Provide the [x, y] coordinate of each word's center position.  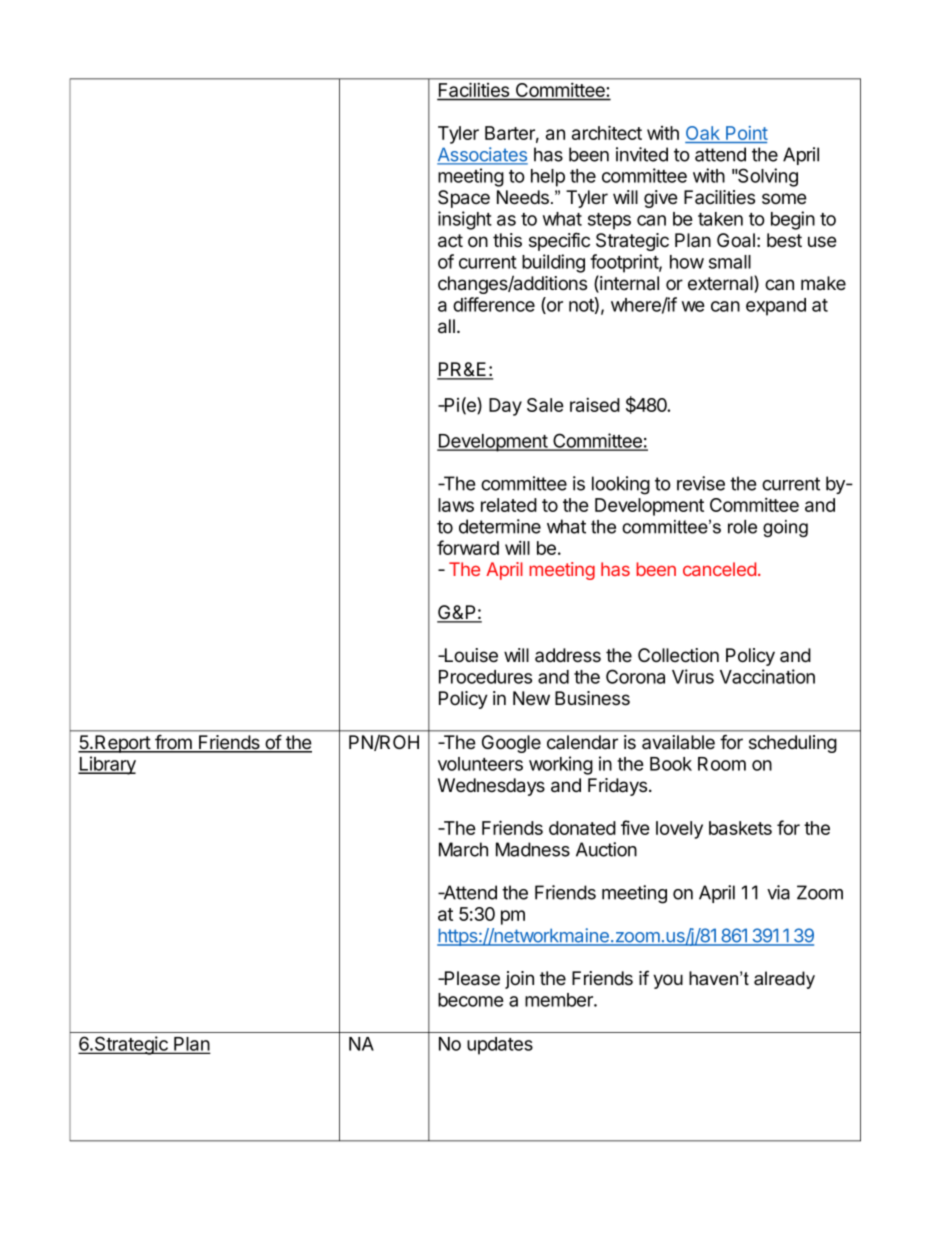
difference [494, 304]
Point [747, 133]
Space [464, 199]
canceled [719, 569]
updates [500, 1046]
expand [776, 307]
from [173, 743]
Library [107, 765]
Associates [482, 155]
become [471, 1000]
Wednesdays [491, 787]
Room [722, 764]
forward [468, 547]
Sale [545, 405]
